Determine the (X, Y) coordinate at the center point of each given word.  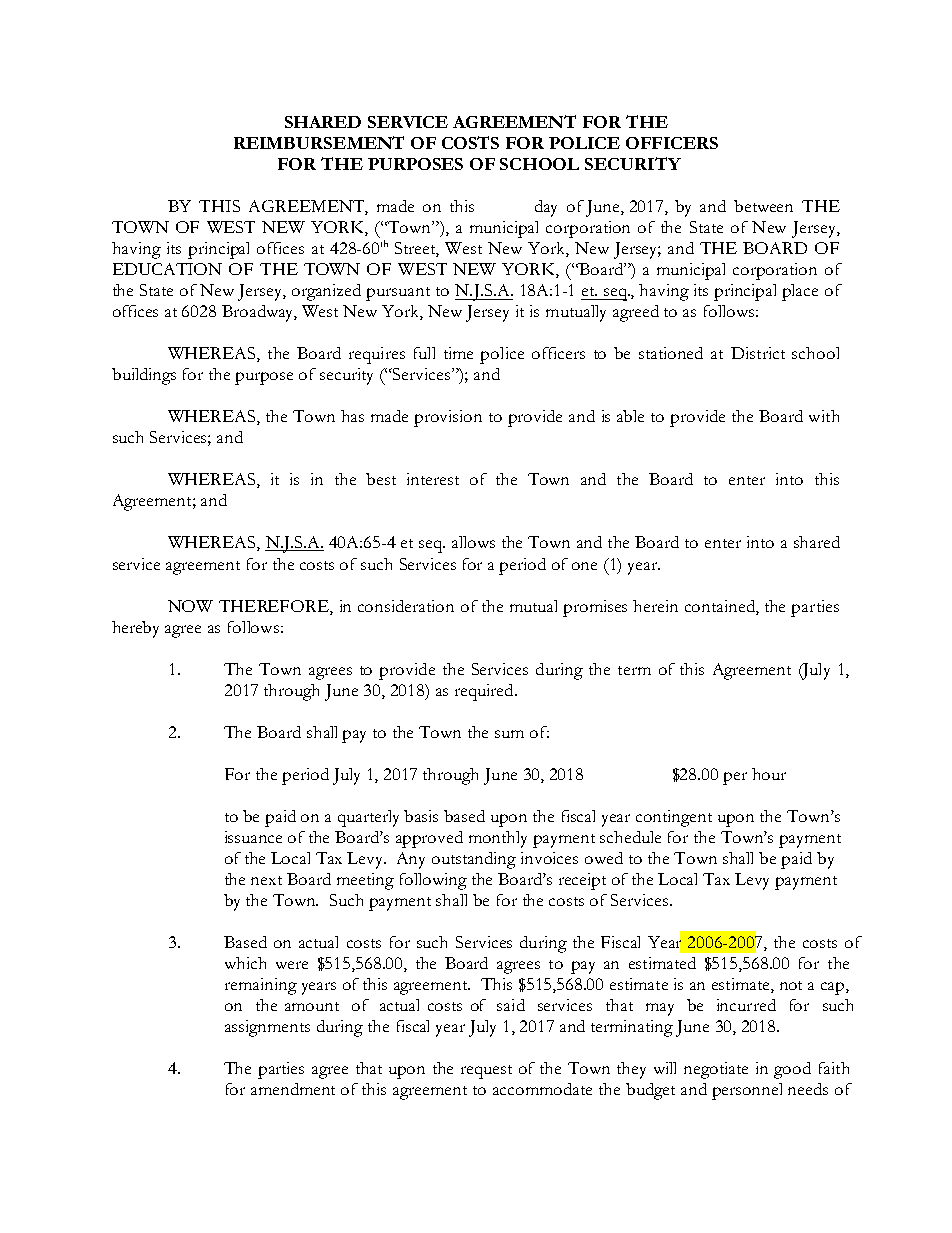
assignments (267, 1028)
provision (448, 418)
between (763, 206)
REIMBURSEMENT (319, 142)
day (546, 208)
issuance (253, 837)
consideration (406, 606)
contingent (674, 818)
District (758, 353)
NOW (190, 606)
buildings (144, 376)
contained (721, 606)
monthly (498, 839)
